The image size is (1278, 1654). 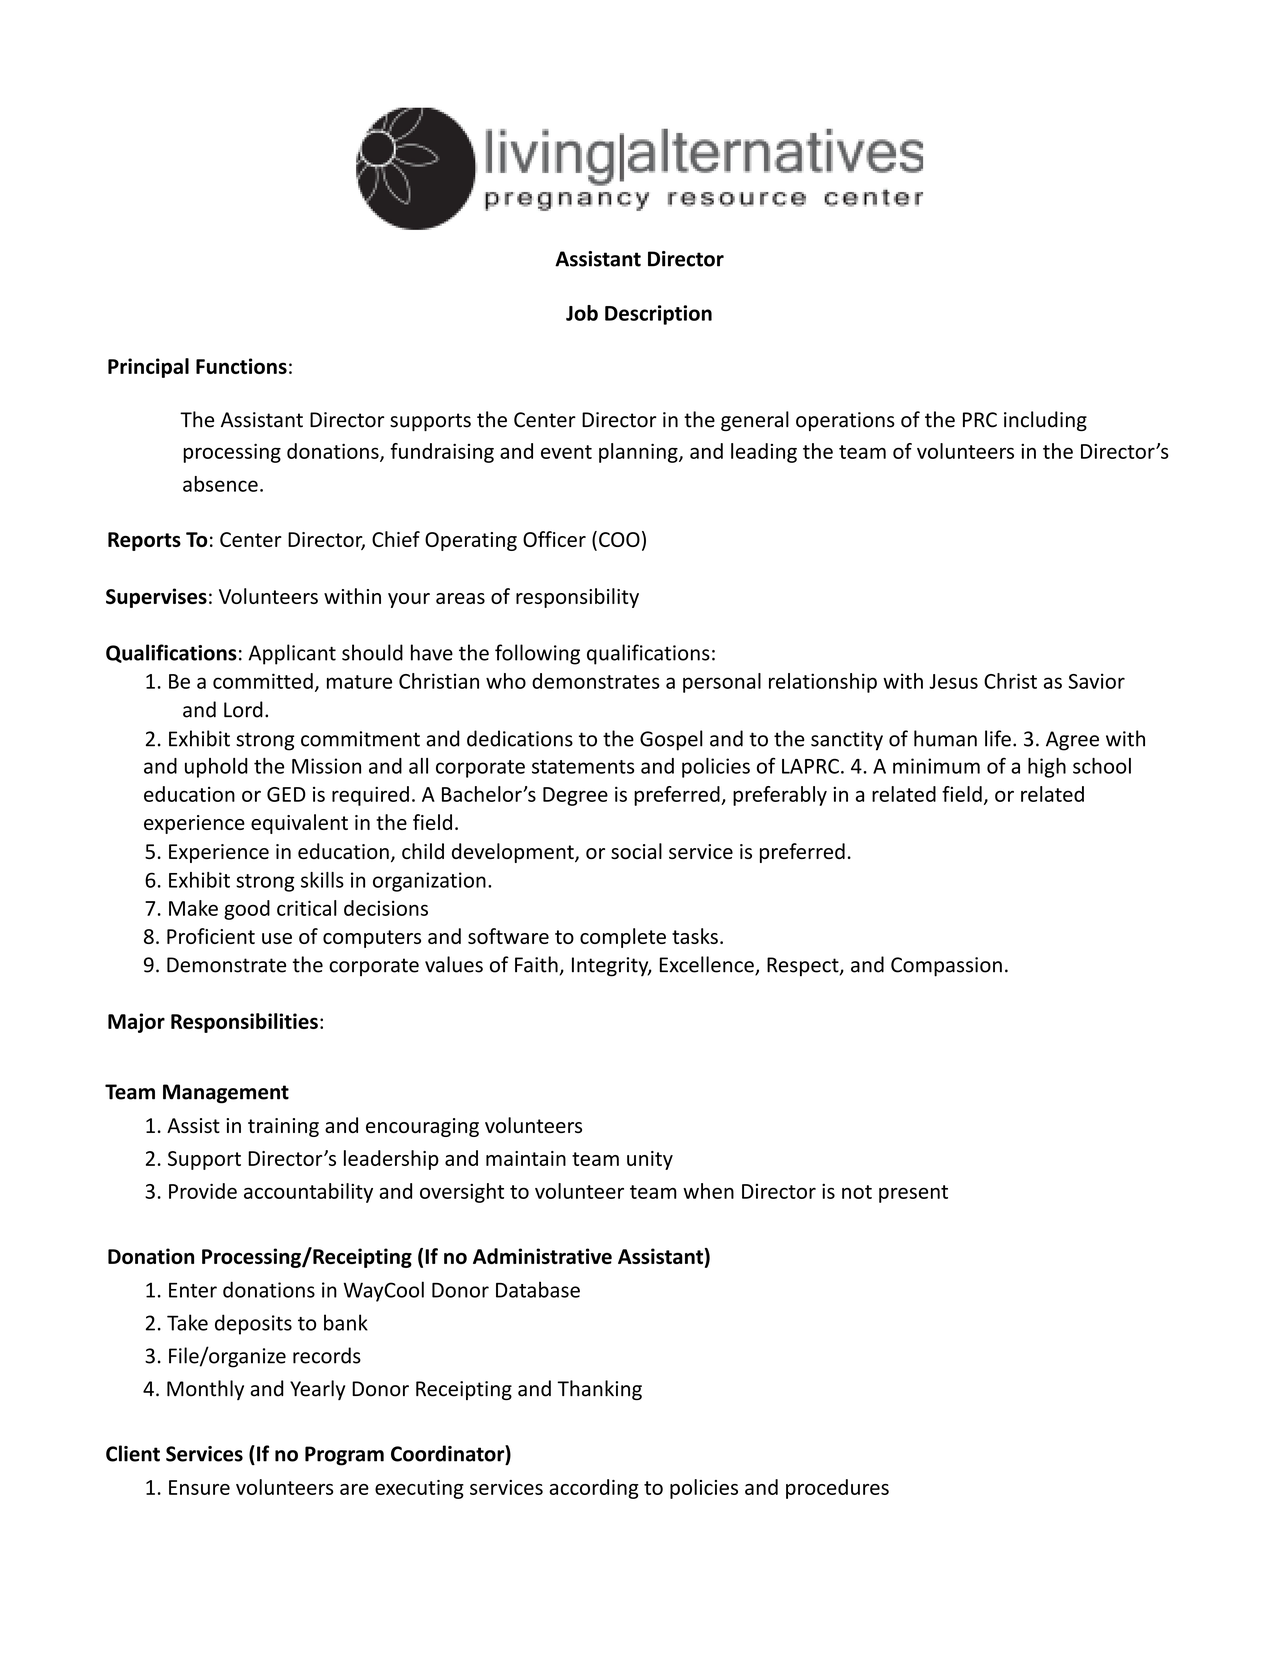 What do you see at coordinates (241, 366) in the screenshot?
I see `Functions` at bounding box center [241, 366].
